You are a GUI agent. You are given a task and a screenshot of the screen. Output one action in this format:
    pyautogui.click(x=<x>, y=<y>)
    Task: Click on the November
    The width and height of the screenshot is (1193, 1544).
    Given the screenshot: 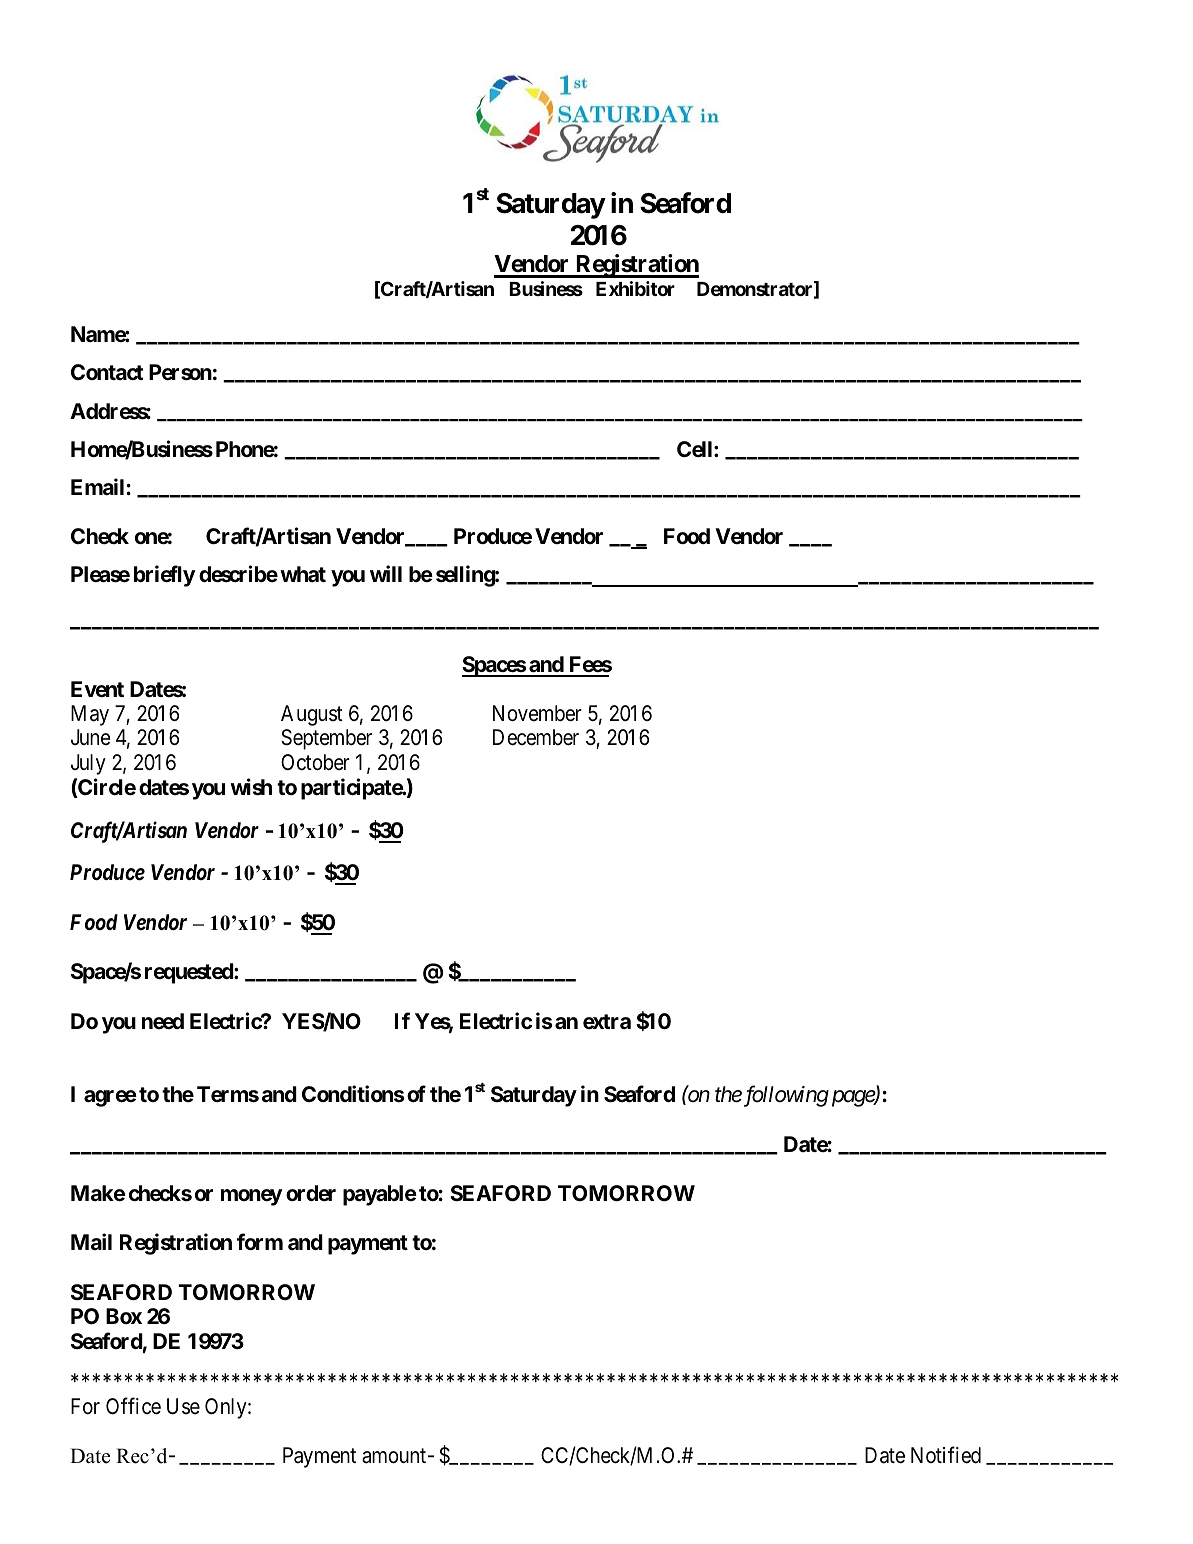 What is the action you would take?
    pyautogui.click(x=537, y=713)
